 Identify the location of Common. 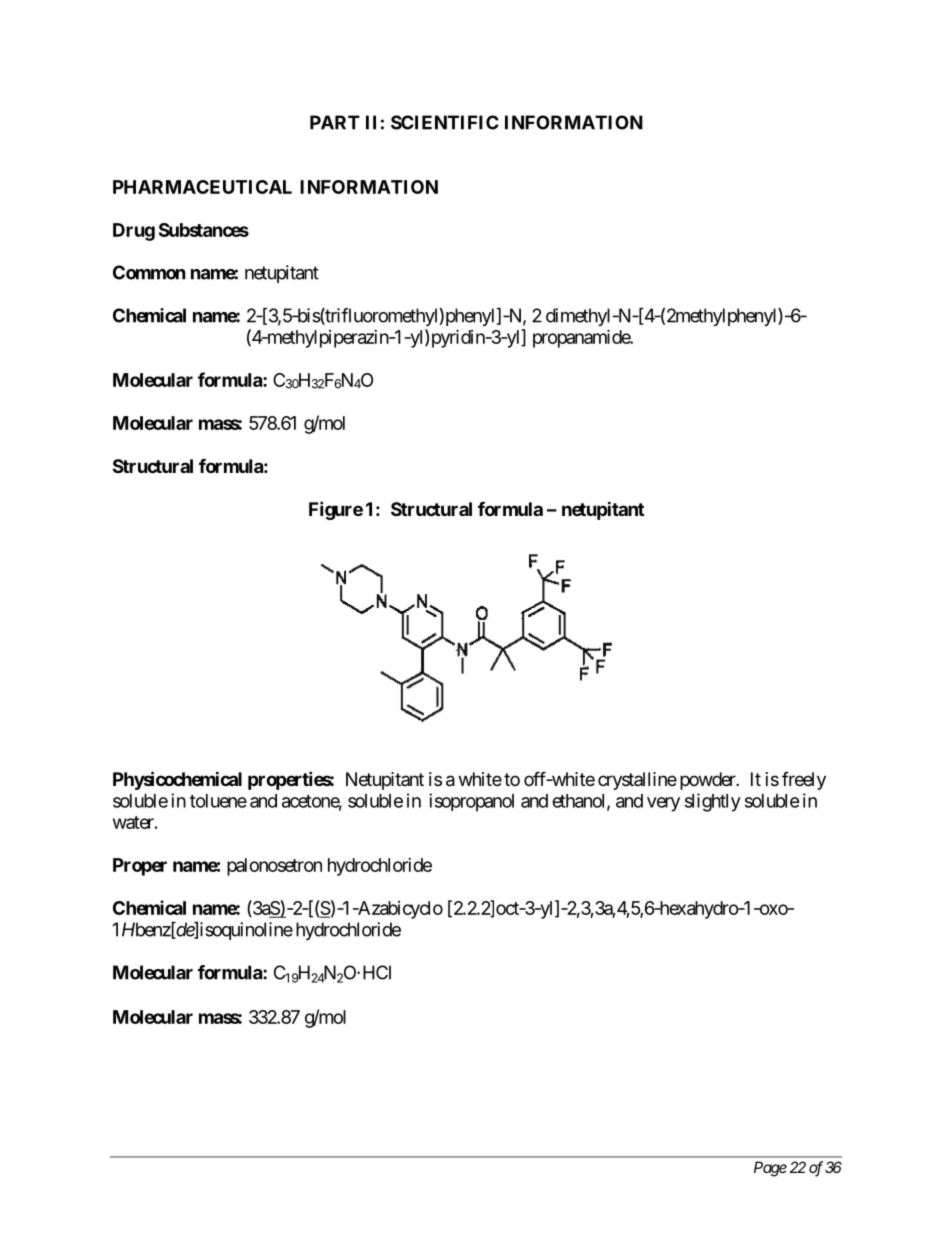
(149, 272).
